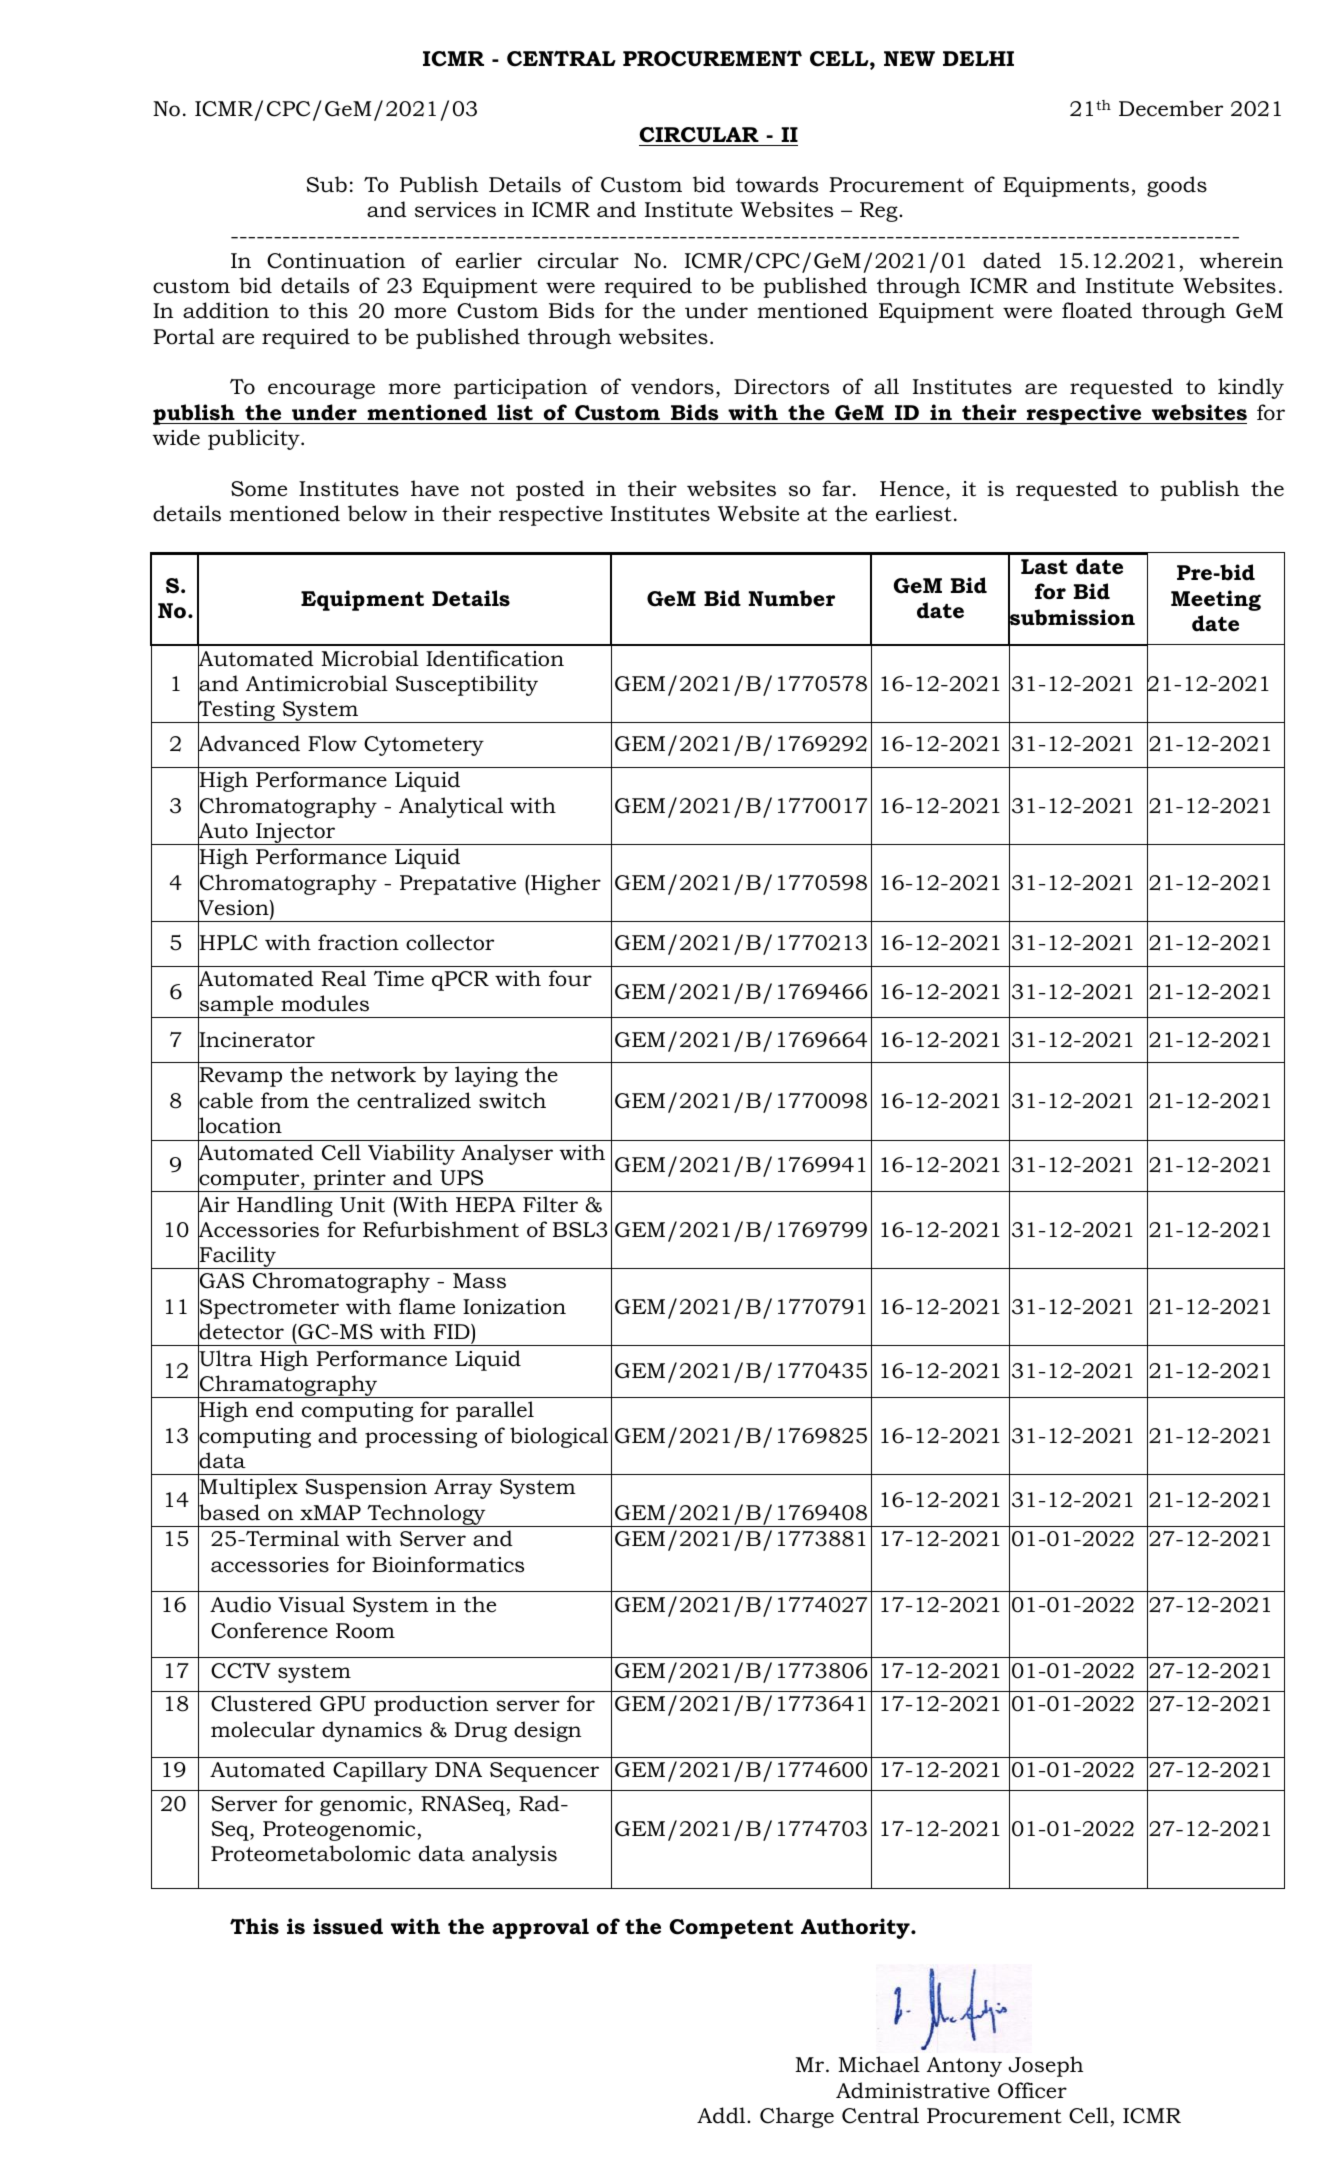 Image resolution: width=1320 pixels, height=2175 pixels. Describe the element at coordinates (285, 1100) in the screenshot. I see `from` at that location.
